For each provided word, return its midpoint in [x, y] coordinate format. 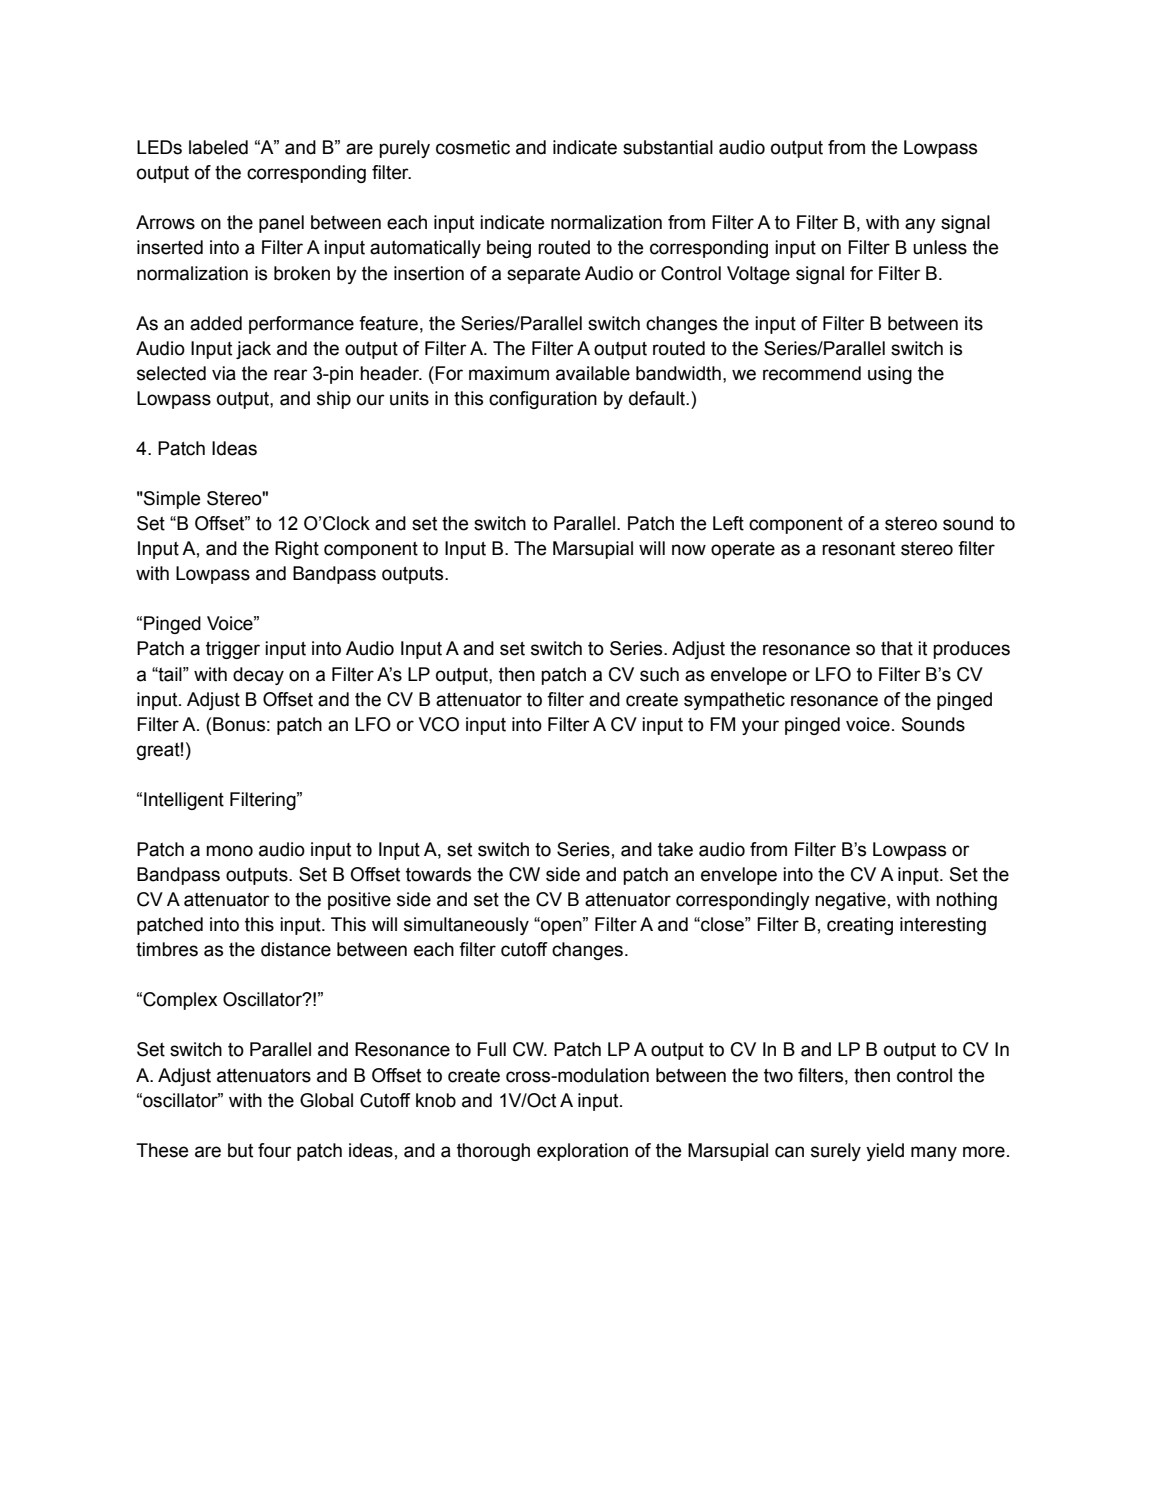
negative [850, 901]
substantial [668, 147]
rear [291, 375]
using [890, 375]
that [897, 648]
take [675, 849]
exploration [582, 1152]
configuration [543, 400]
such [659, 674]
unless [940, 247]
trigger [233, 650]
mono [229, 851]
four [275, 1150]
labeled [218, 147]
